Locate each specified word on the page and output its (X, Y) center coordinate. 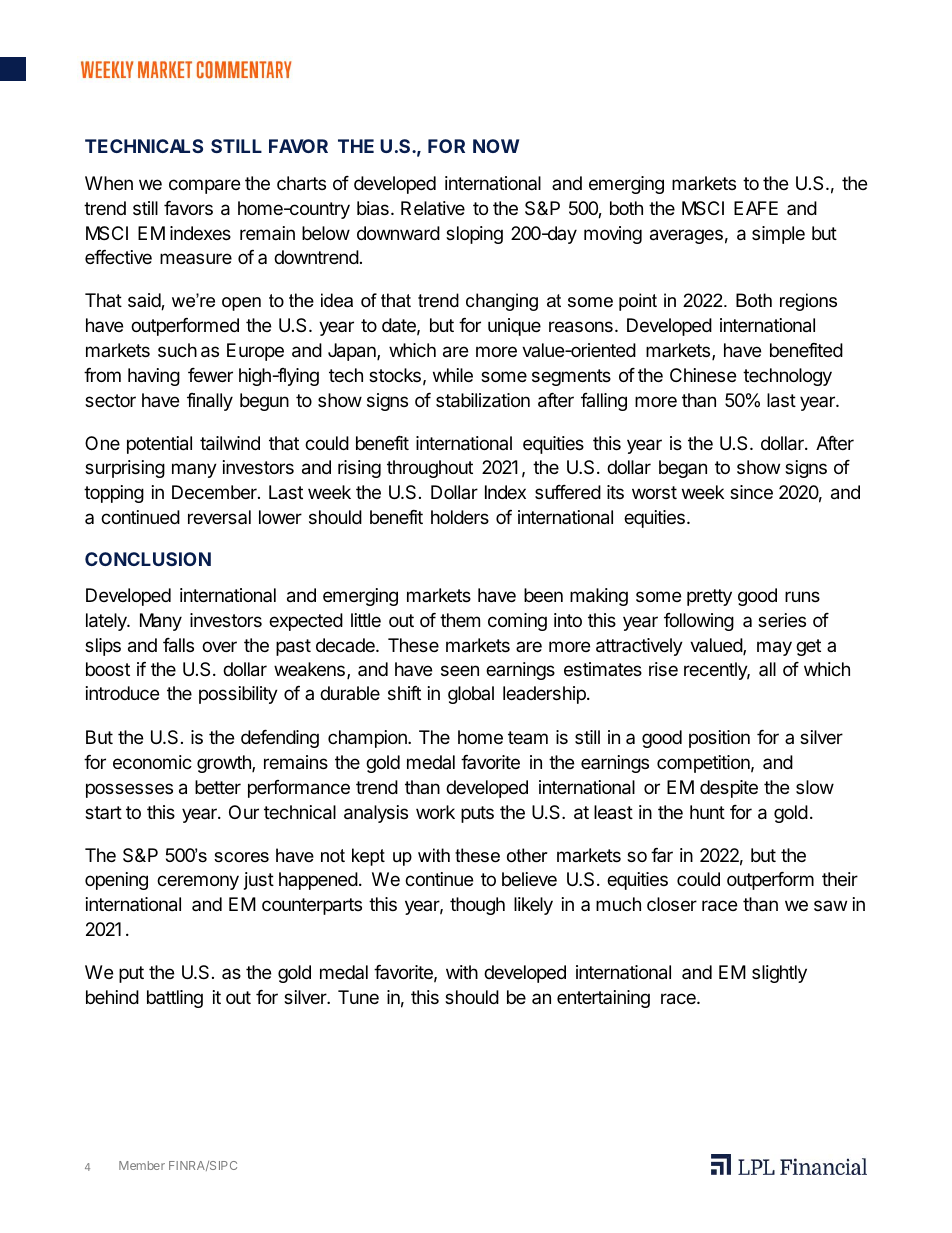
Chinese (703, 375)
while (453, 375)
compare (204, 186)
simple (778, 235)
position (719, 739)
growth (225, 764)
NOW (496, 146)
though (477, 906)
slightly (779, 974)
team (528, 737)
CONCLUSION (148, 559)
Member (142, 1165)
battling (175, 999)
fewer (210, 375)
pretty (709, 597)
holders (460, 517)
